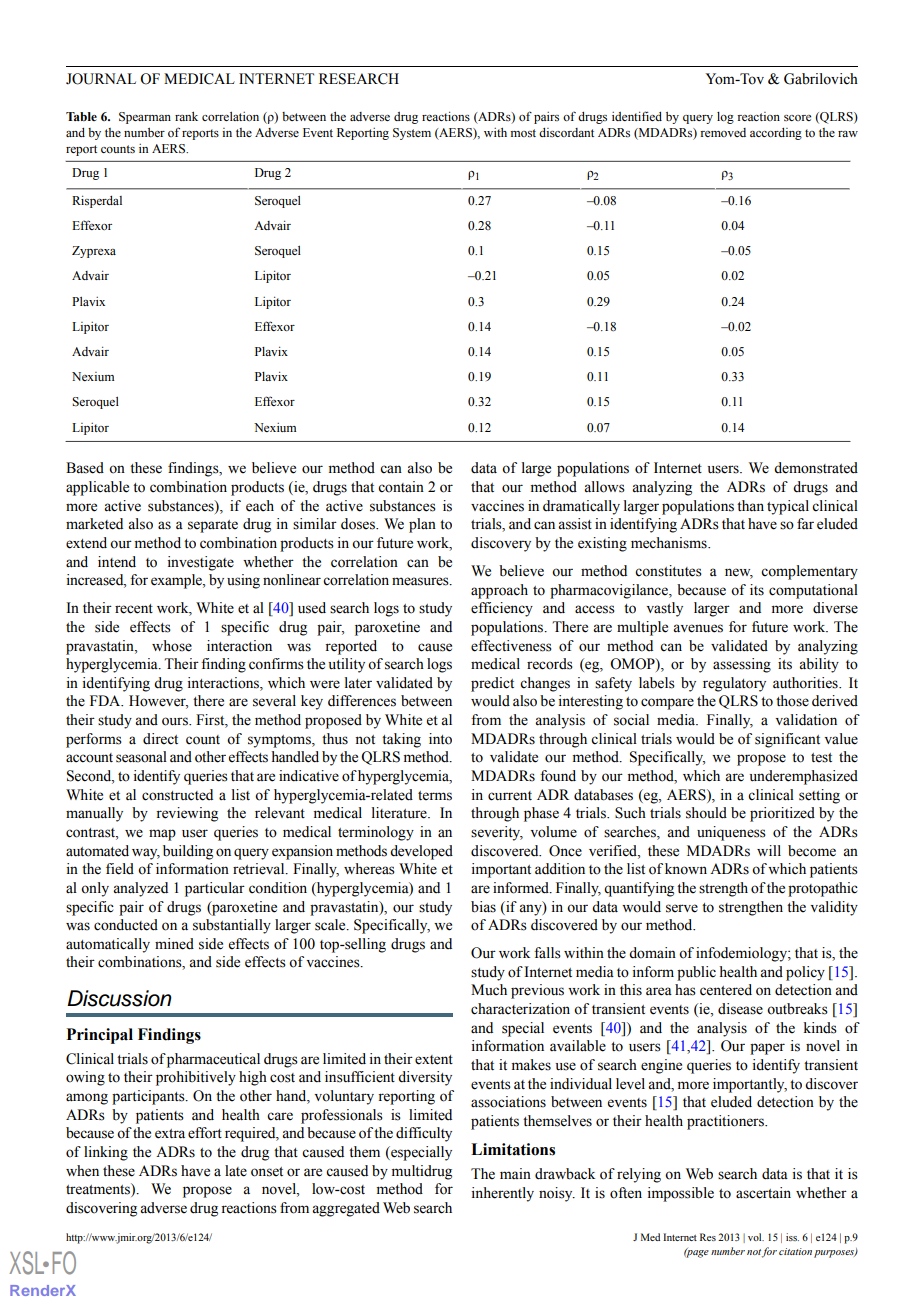 Image resolution: width=924 pixels, height=1308 pixels. What do you see at coordinates (742, 665) in the document?
I see `assessing` at bounding box center [742, 665].
